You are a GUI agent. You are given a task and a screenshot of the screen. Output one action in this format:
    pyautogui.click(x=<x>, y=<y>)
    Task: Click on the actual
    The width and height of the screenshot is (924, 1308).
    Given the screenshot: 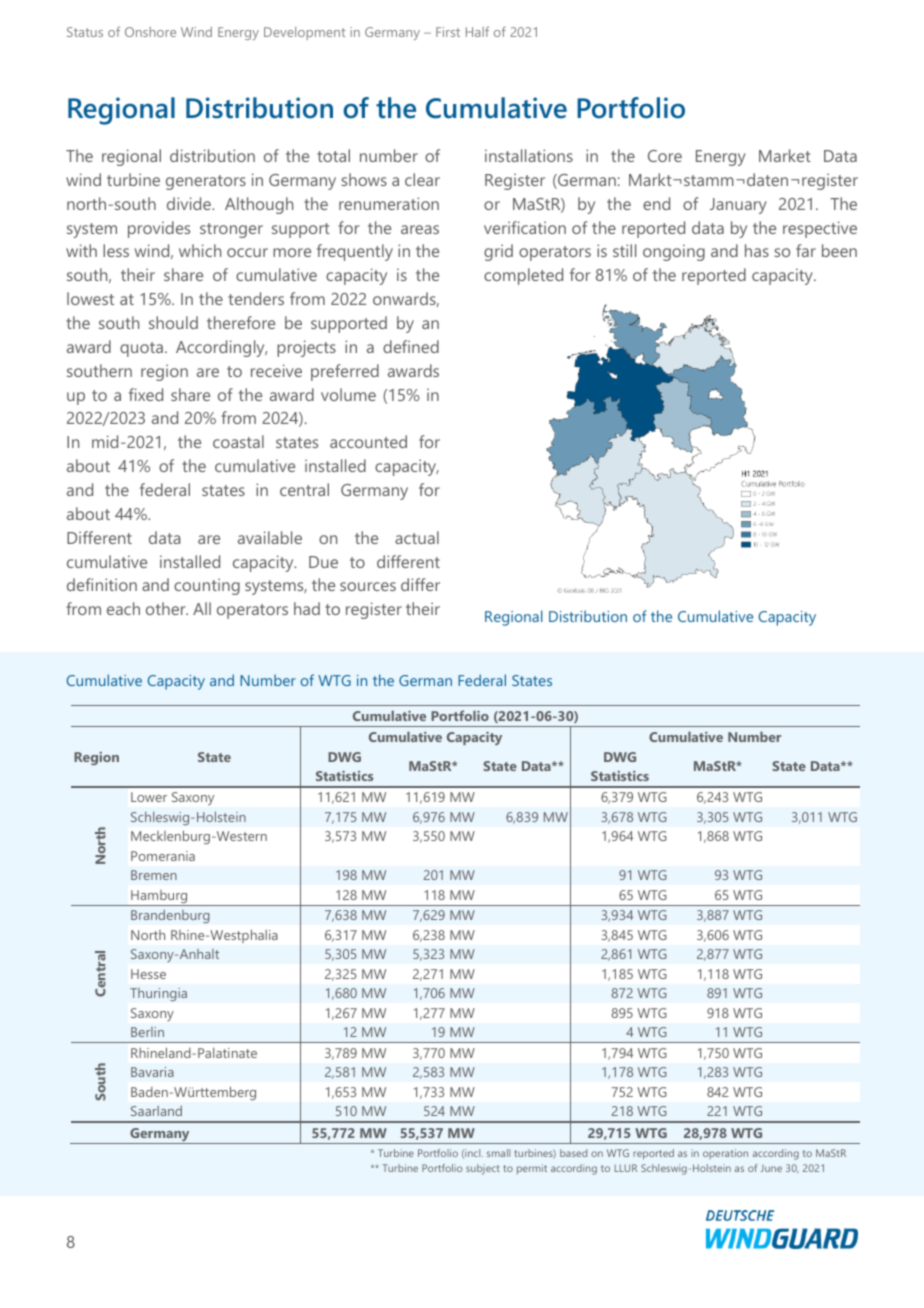 What is the action you would take?
    pyautogui.click(x=417, y=537)
